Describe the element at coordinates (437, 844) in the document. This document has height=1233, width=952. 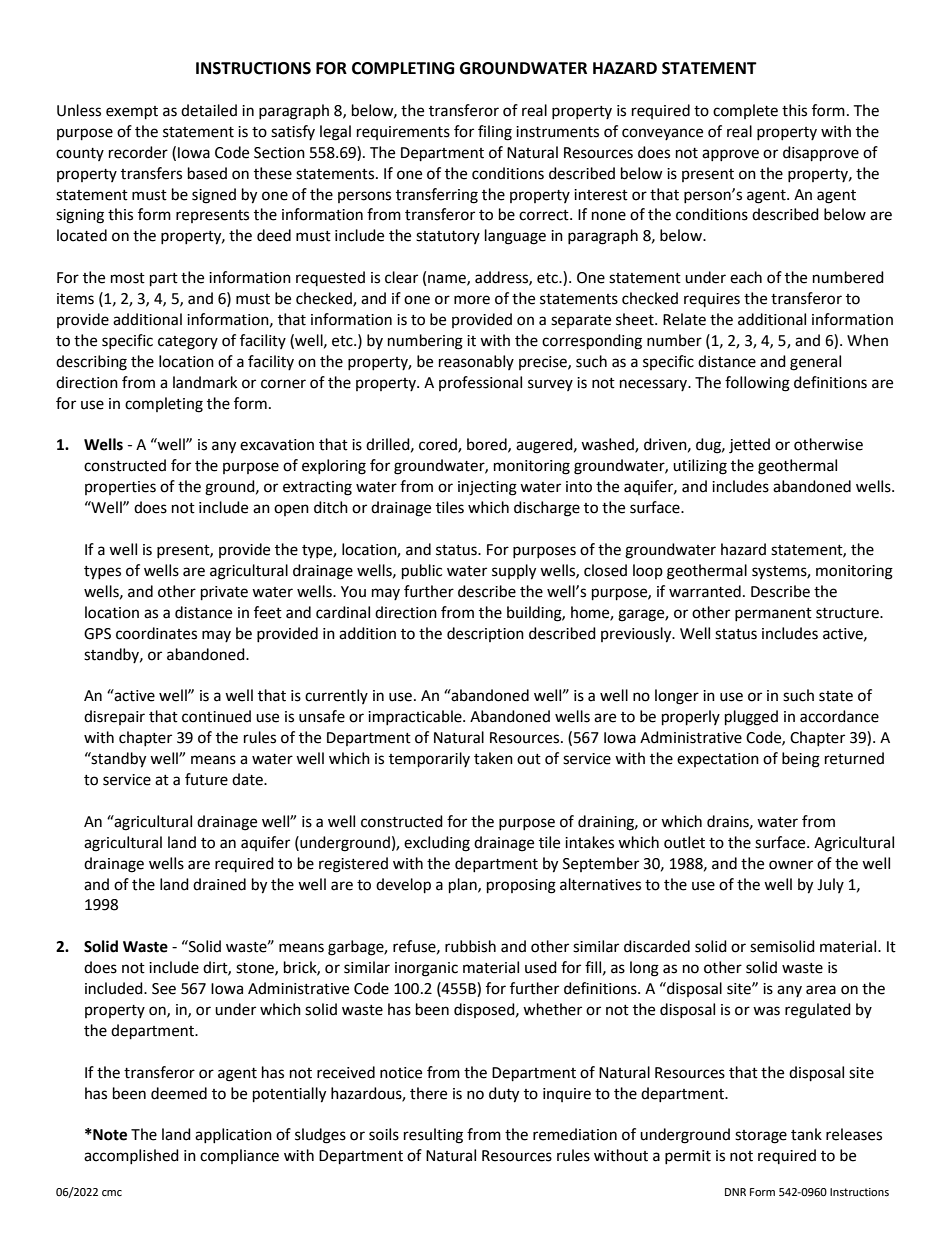
I see `excluding` at that location.
